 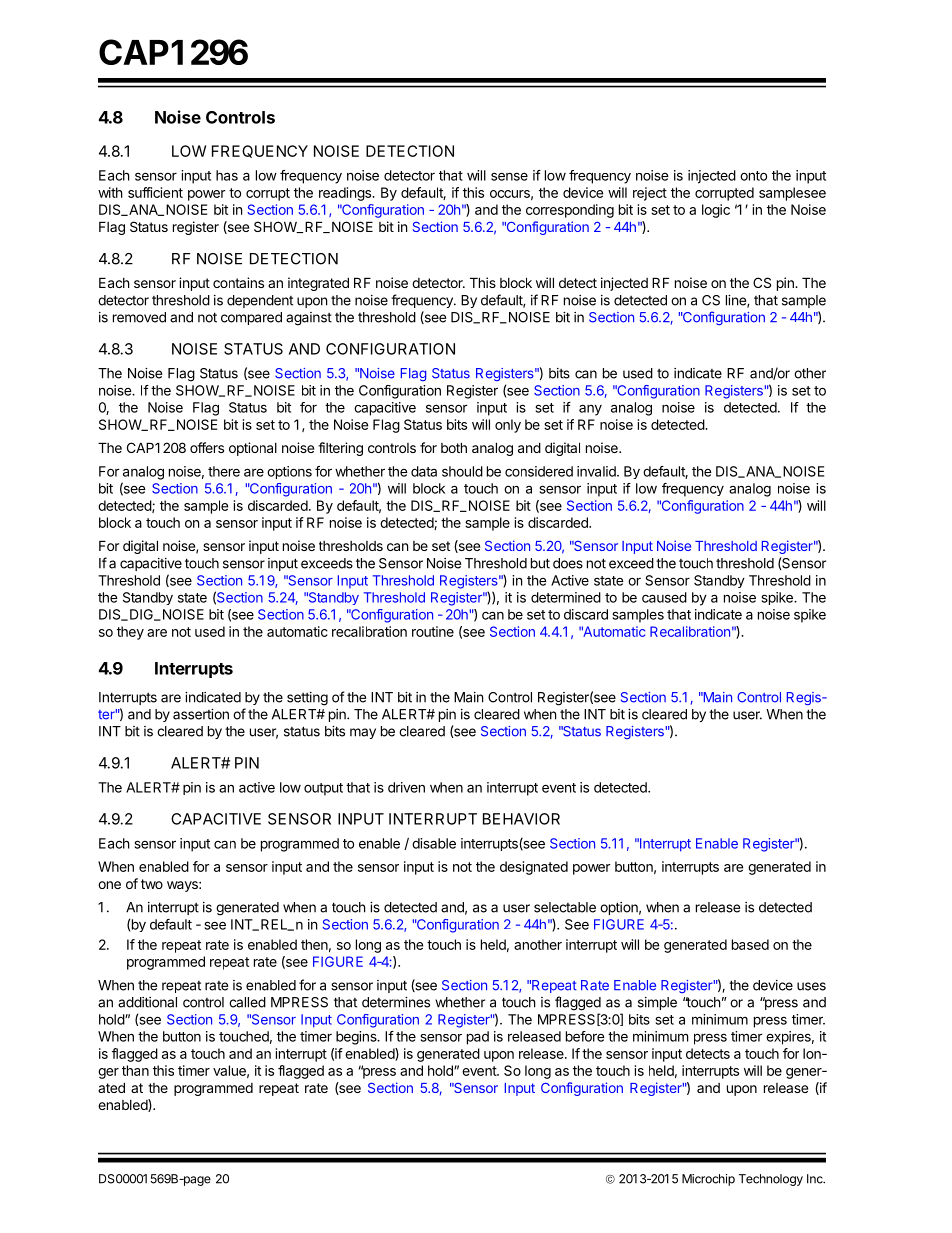 I want to click on additional, so click(x=147, y=1002).
